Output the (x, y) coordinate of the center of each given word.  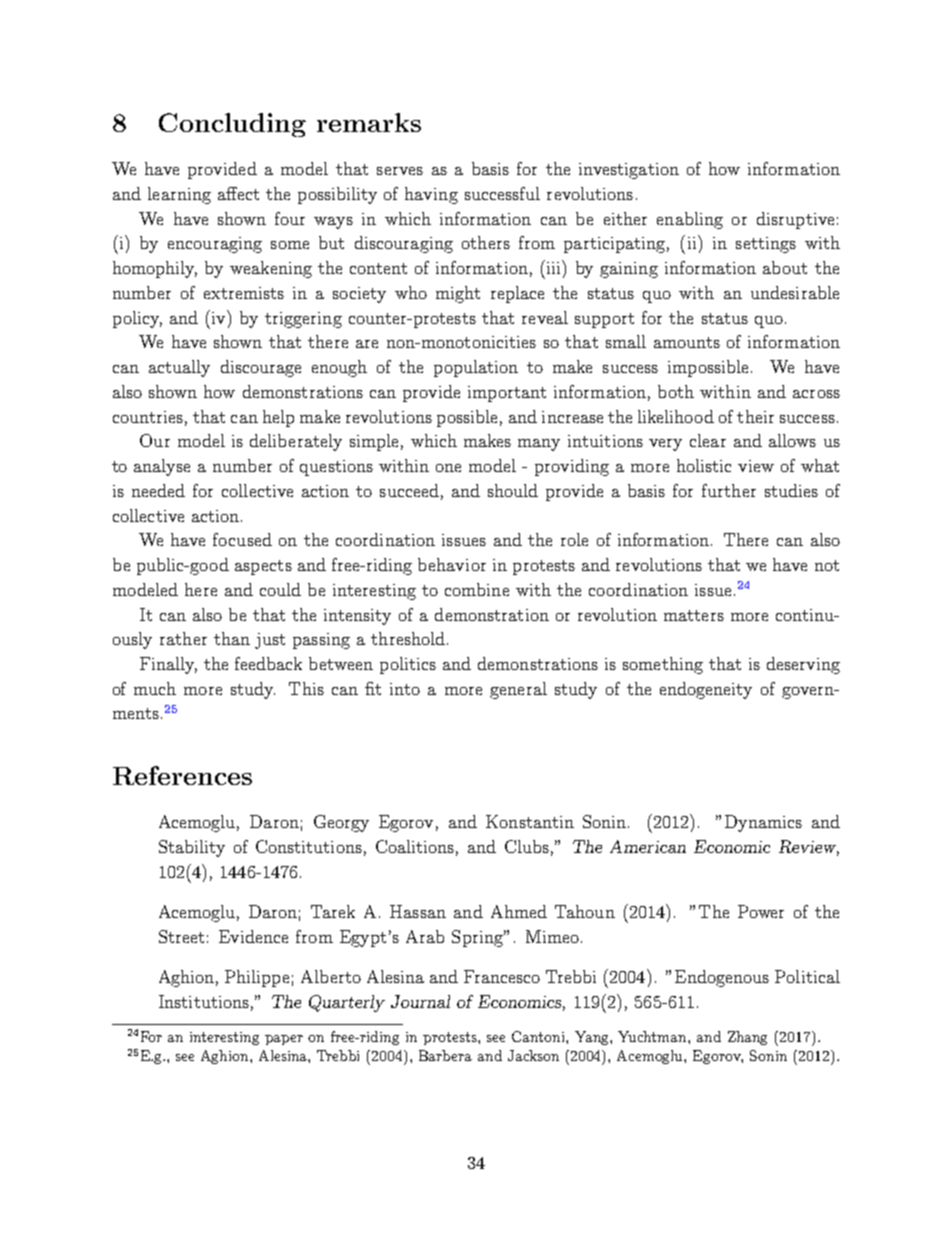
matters (694, 615)
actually (179, 368)
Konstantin (530, 821)
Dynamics (763, 823)
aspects (263, 567)
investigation (629, 171)
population (476, 368)
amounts (687, 342)
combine (477, 589)
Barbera (445, 1055)
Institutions (204, 1001)
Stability (192, 848)
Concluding (232, 125)
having (431, 195)
